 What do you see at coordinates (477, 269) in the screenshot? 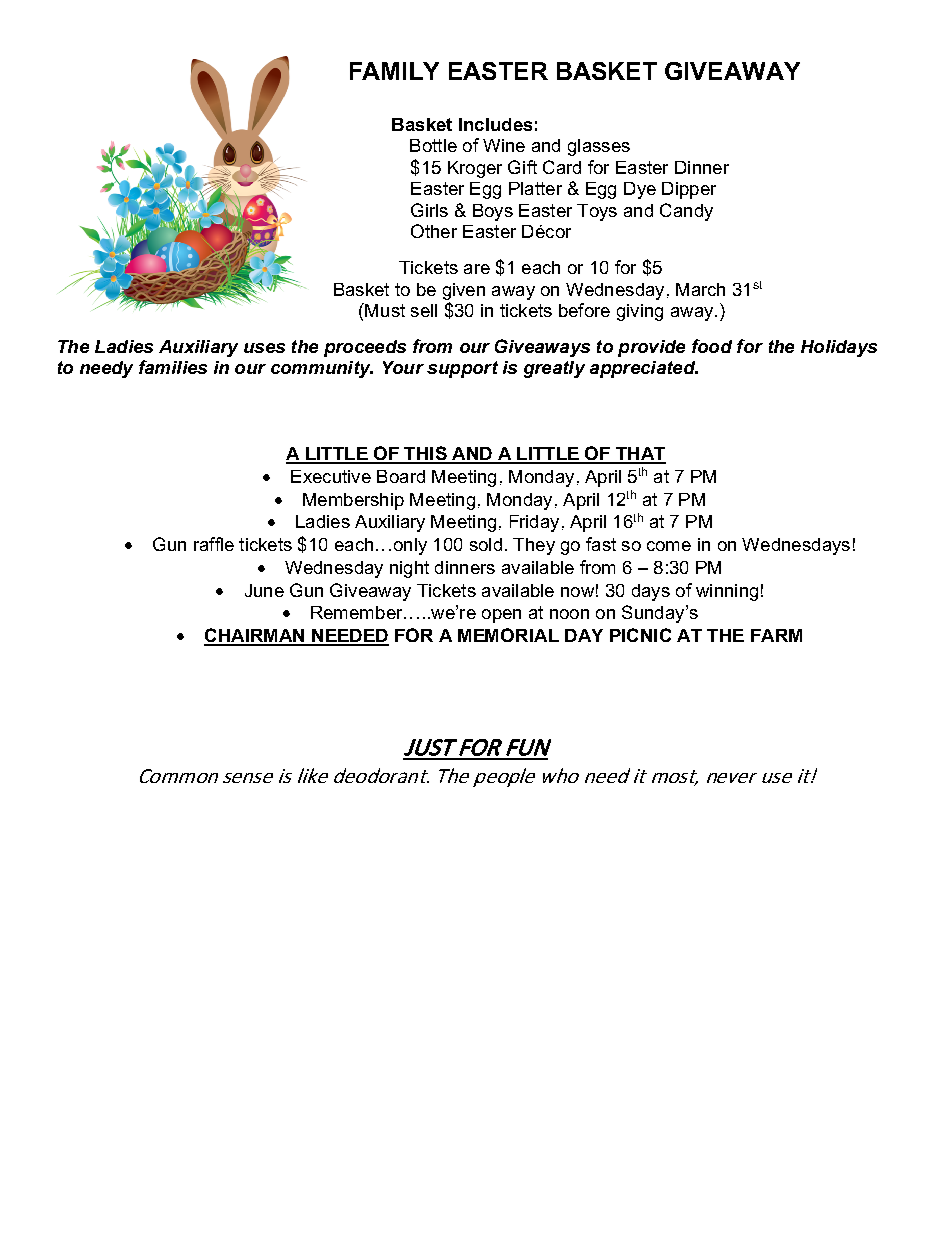
I see `are` at bounding box center [477, 269].
